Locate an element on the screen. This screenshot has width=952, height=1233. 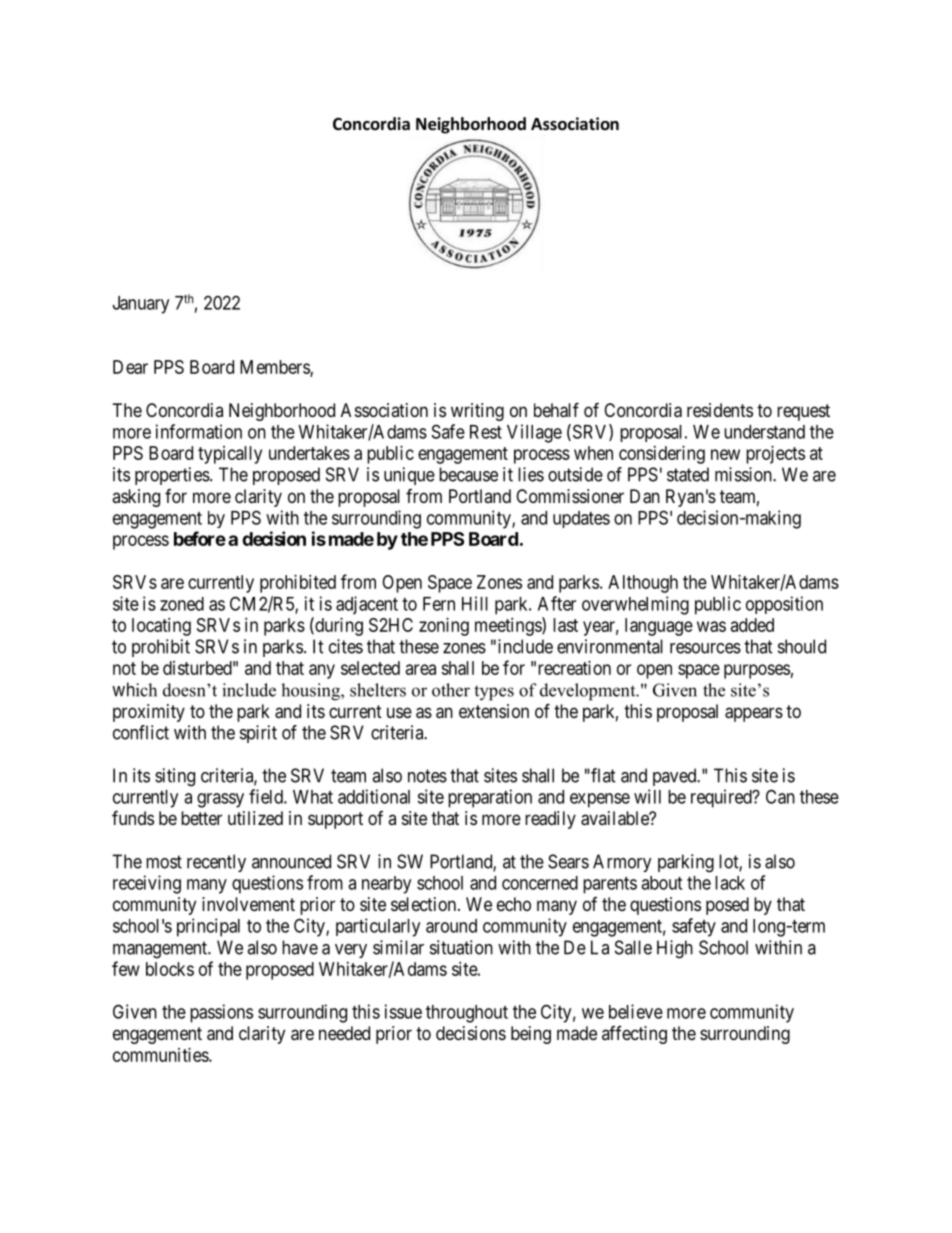
January is located at coordinates (141, 305).
